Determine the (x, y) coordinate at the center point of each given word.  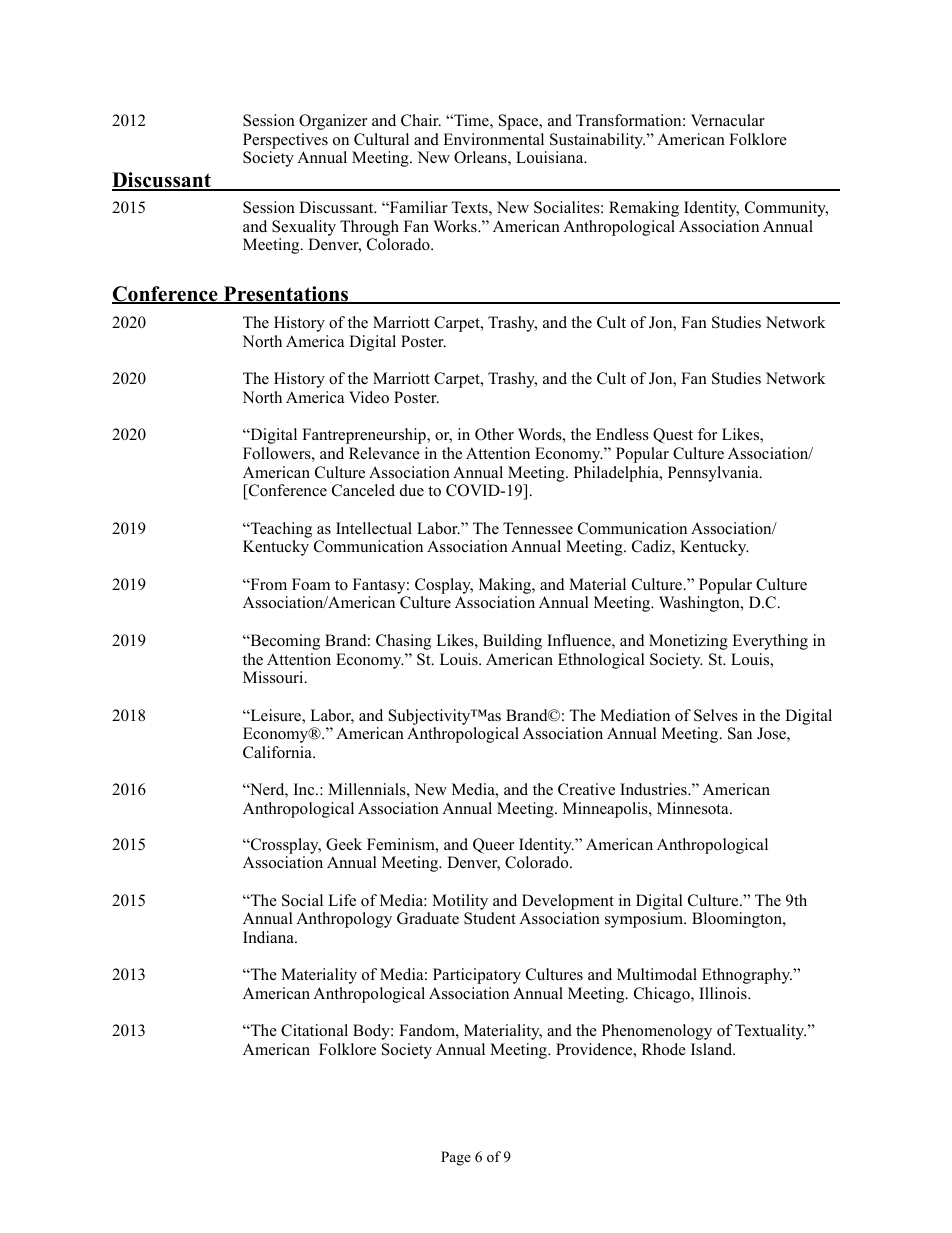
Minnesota (694, 808)
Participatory (477, 976)
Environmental (493, 139)
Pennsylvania (714, 474)
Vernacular (728, 120)
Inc (305, 789)
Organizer (333, 122)
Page (456, 1158)
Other (494, 434)
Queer (493, 846)
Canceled (363, 490)
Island (713, 1049)
